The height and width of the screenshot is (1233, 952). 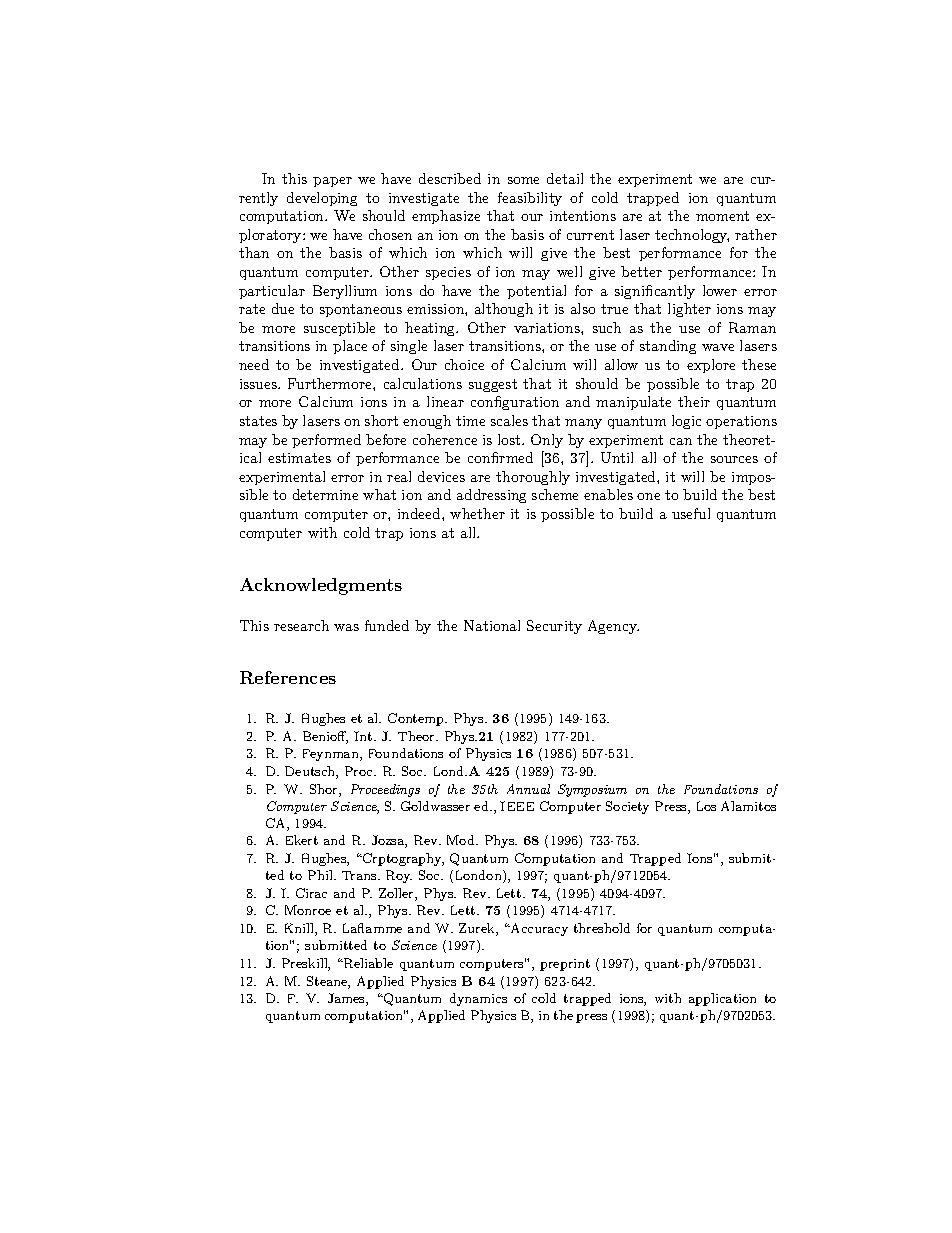 What do you see at coordinates (530, 199) in the screenshot?
I see `feasibility` at bounding box center [530, 199].
